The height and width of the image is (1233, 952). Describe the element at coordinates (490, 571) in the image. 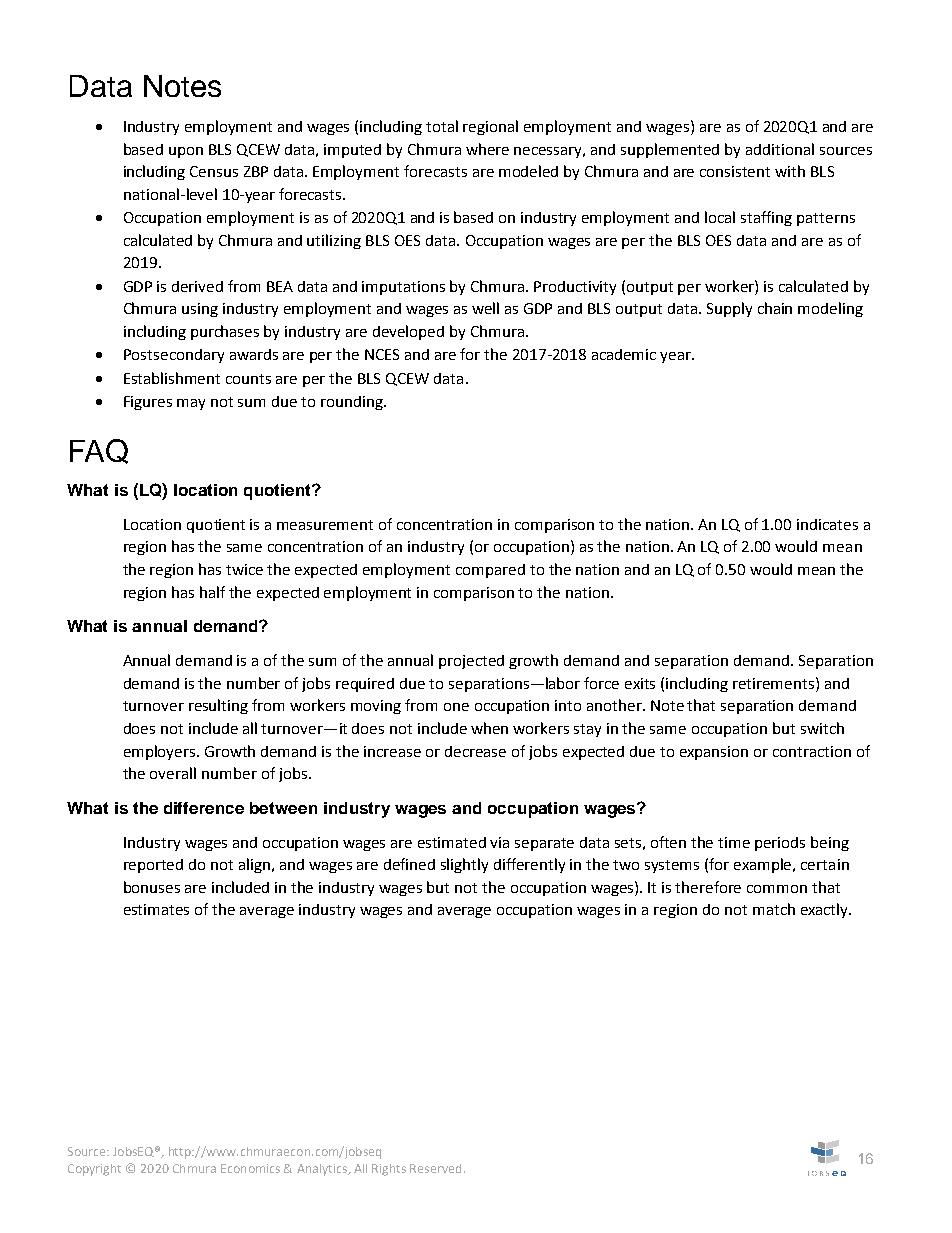

I see `compared` at that location.
